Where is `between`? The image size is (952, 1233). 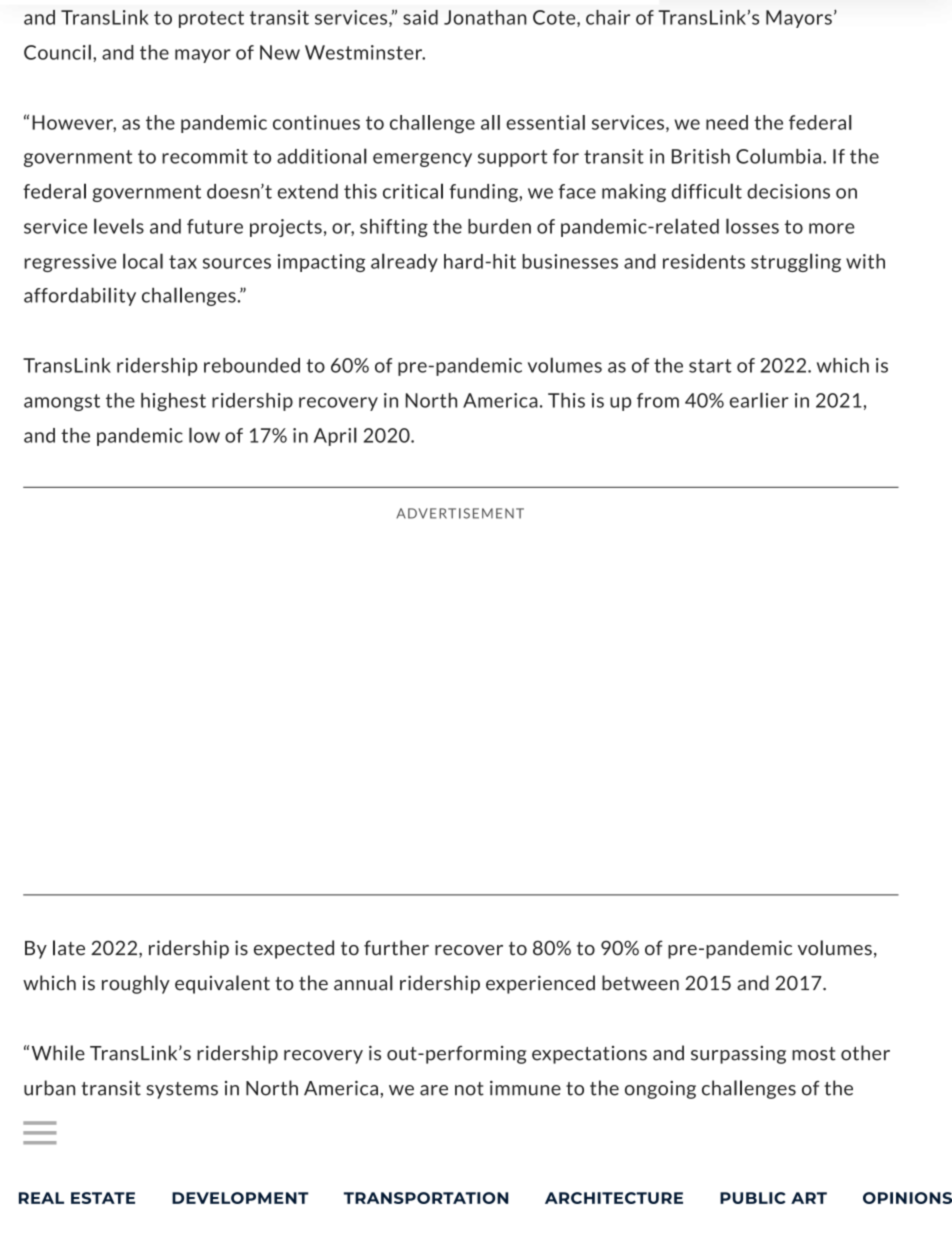
between is located at coordinates (640, 983).
